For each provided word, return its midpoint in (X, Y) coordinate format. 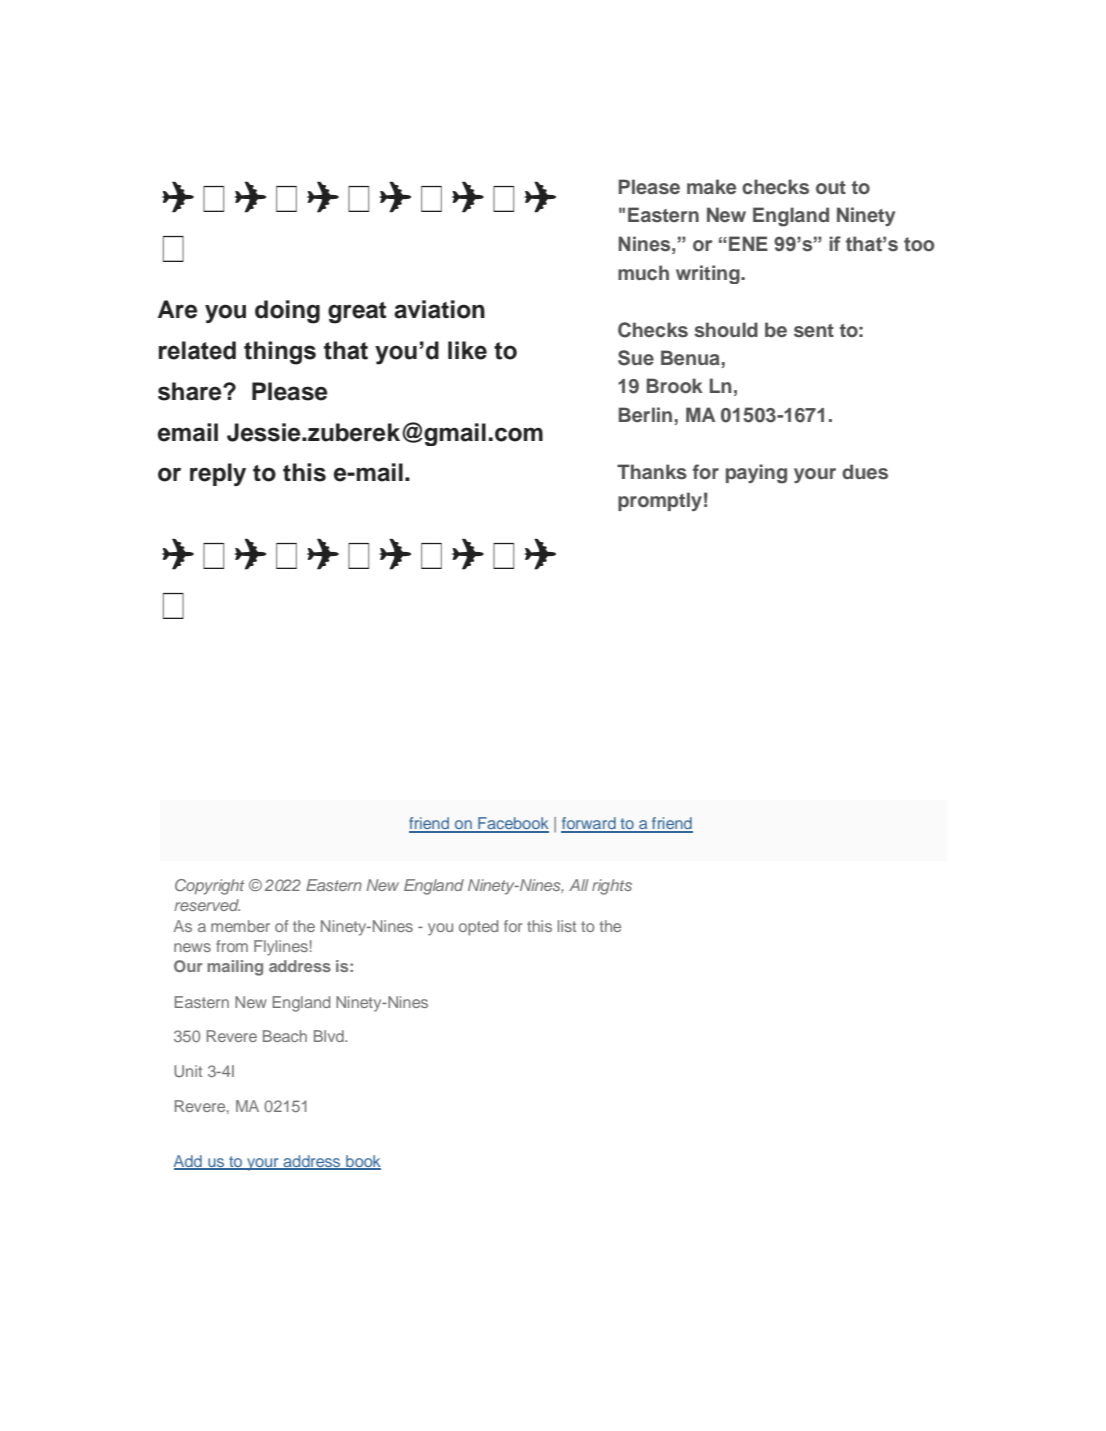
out (831, 188)
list (567, 926)
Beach (285, 1036)
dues (865, 472)
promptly (660, 501)
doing (287, 312)
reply (218, 474)
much (643, 273)
